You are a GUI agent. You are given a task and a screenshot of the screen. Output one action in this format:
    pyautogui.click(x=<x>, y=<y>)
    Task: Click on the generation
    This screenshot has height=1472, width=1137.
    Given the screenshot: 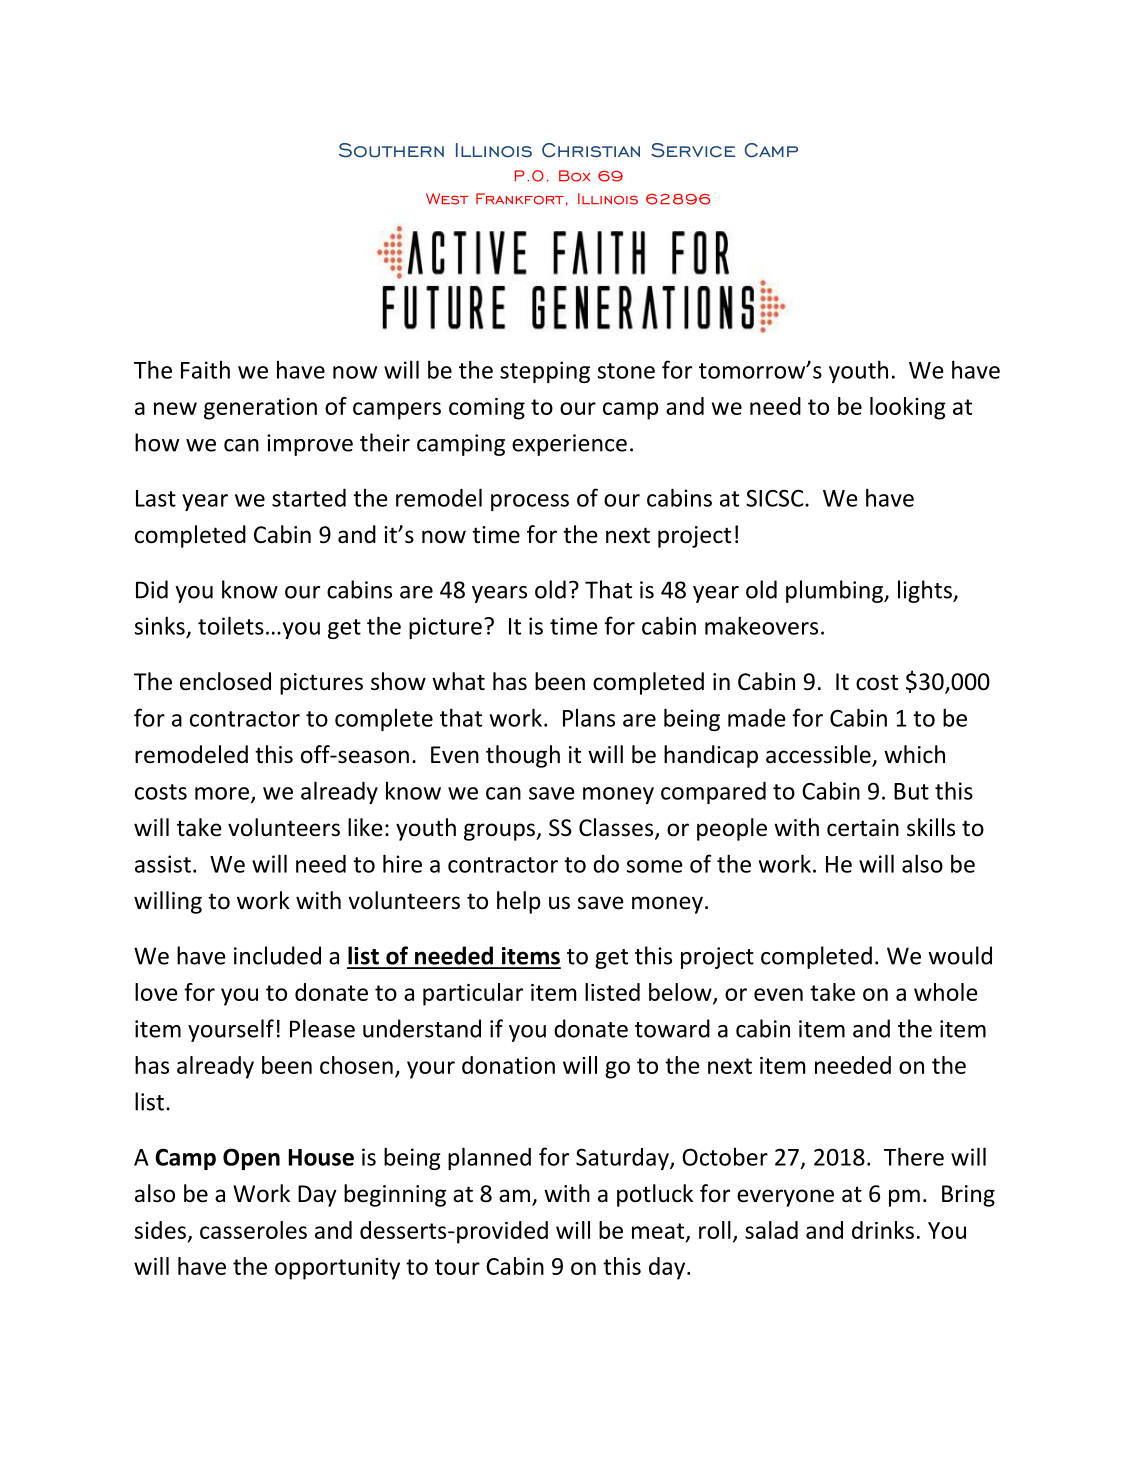 What is the action you would take?
    pyautogui.click(x=260, y=409)
